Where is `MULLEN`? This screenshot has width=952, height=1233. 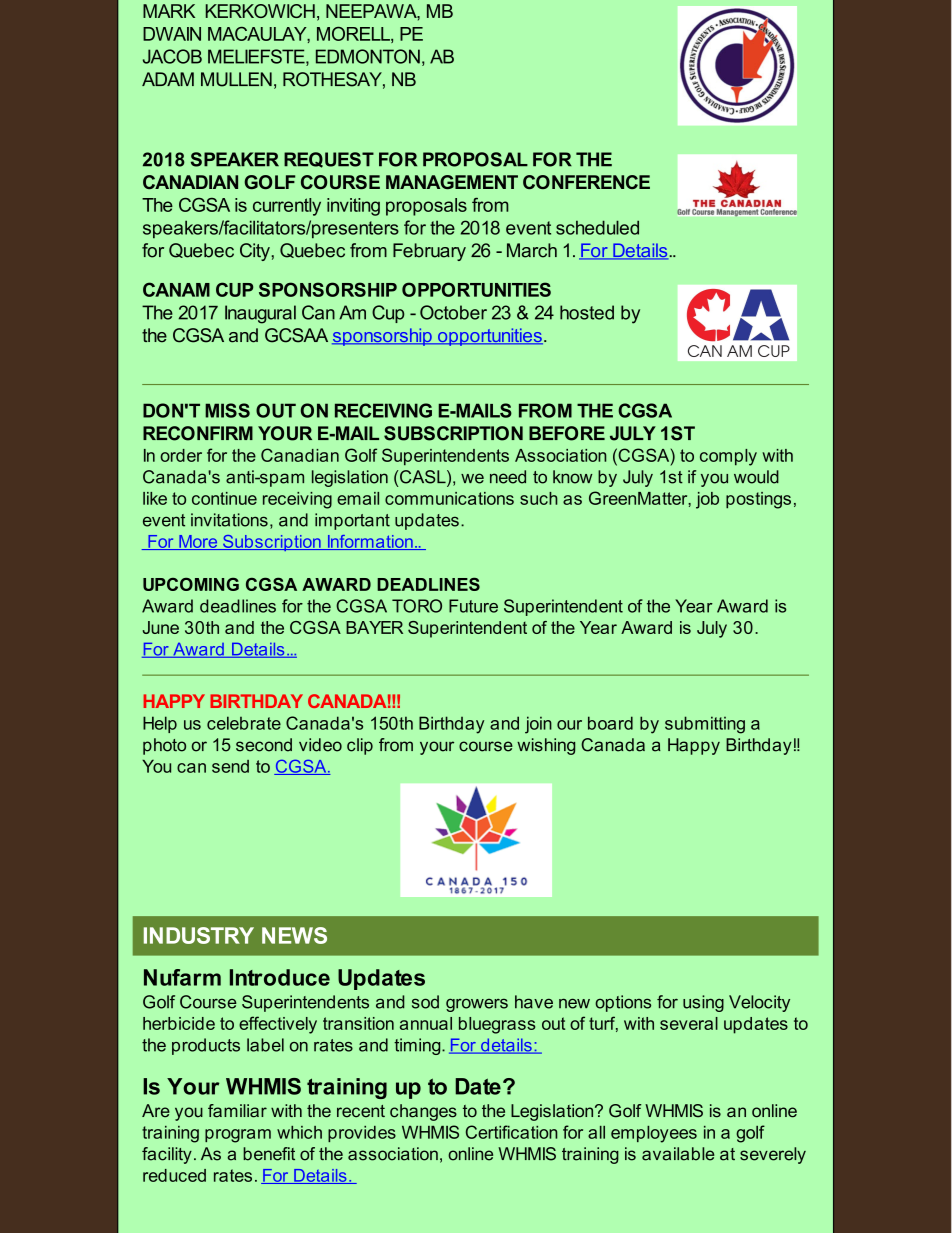
MULLEN is located at coordinates (236, 79).
